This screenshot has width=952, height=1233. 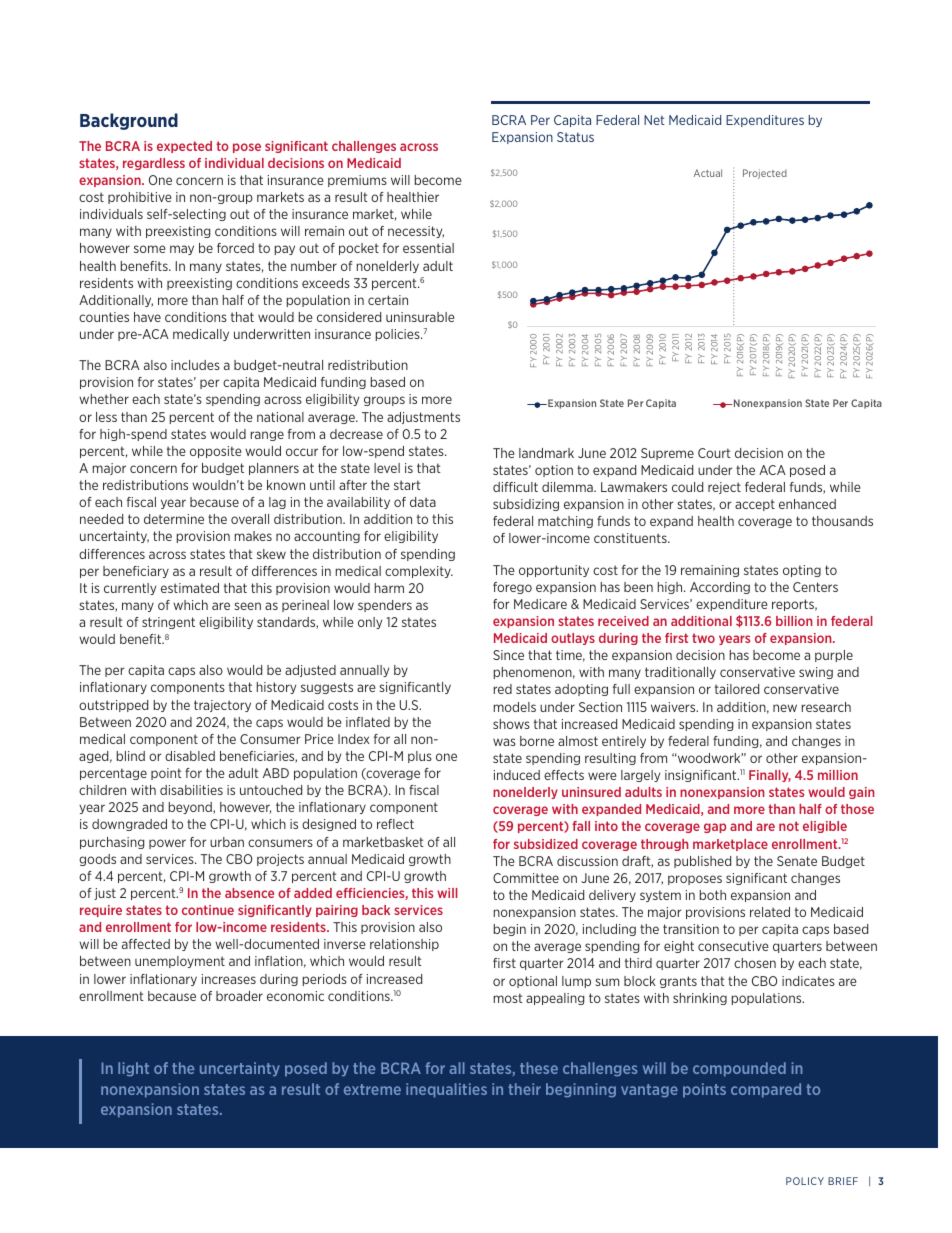 I want to click on related, so click(x=770, y=912).
